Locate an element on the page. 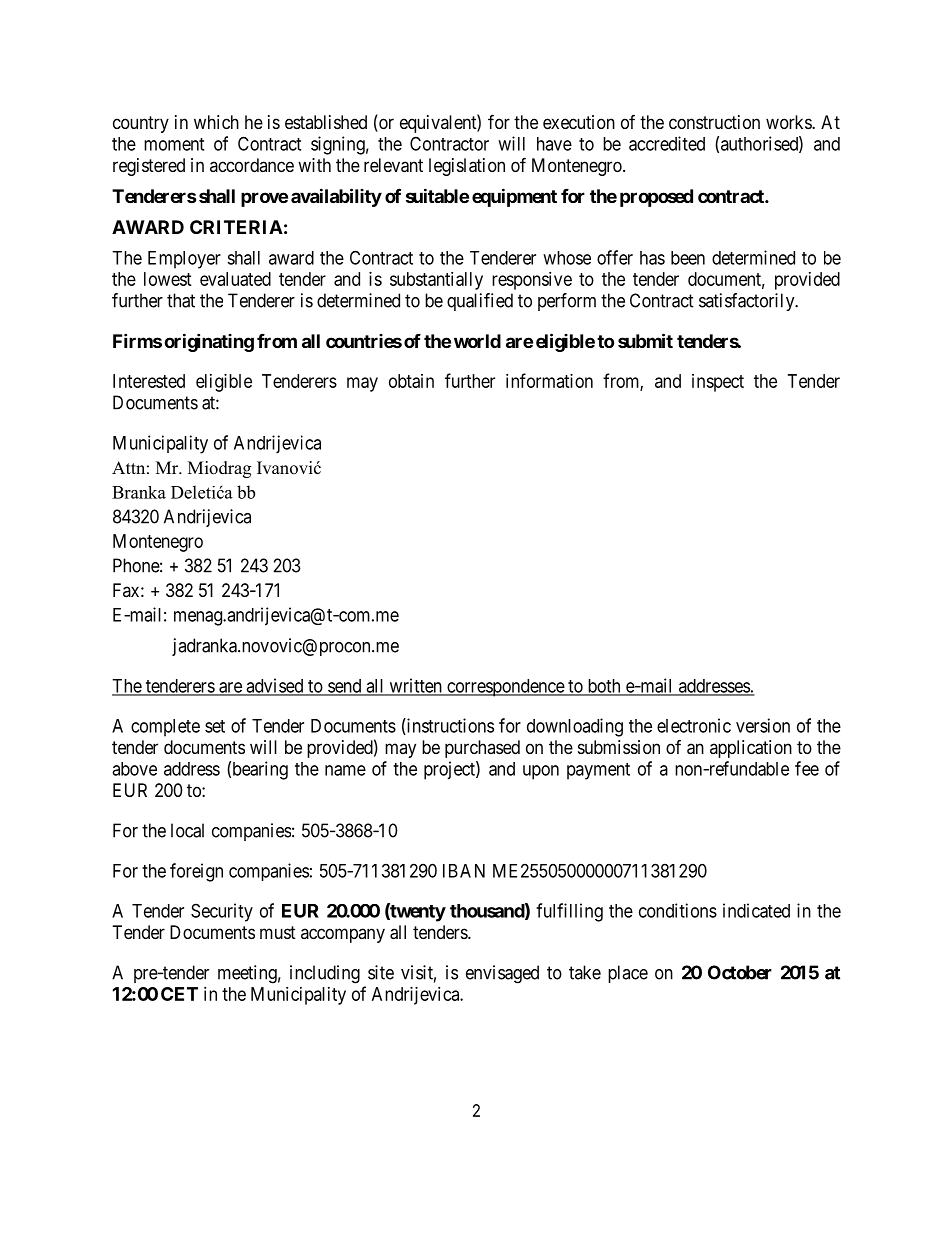 This document has height=1233, width=952. October is located at coordinates (740, 972).
